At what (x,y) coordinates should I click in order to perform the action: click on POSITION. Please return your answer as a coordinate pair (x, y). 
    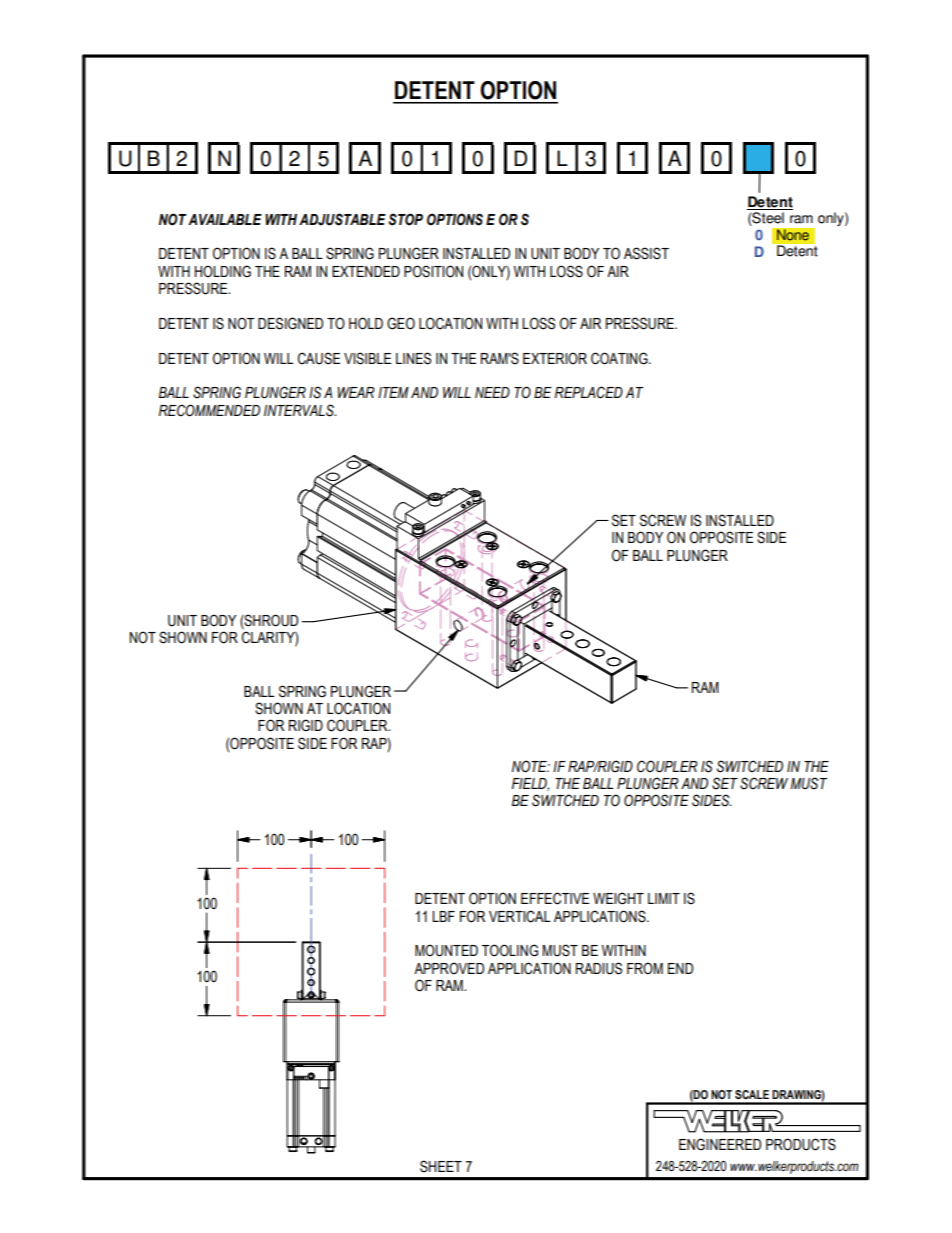
    Looking at the image, I should click on (433, 271).
